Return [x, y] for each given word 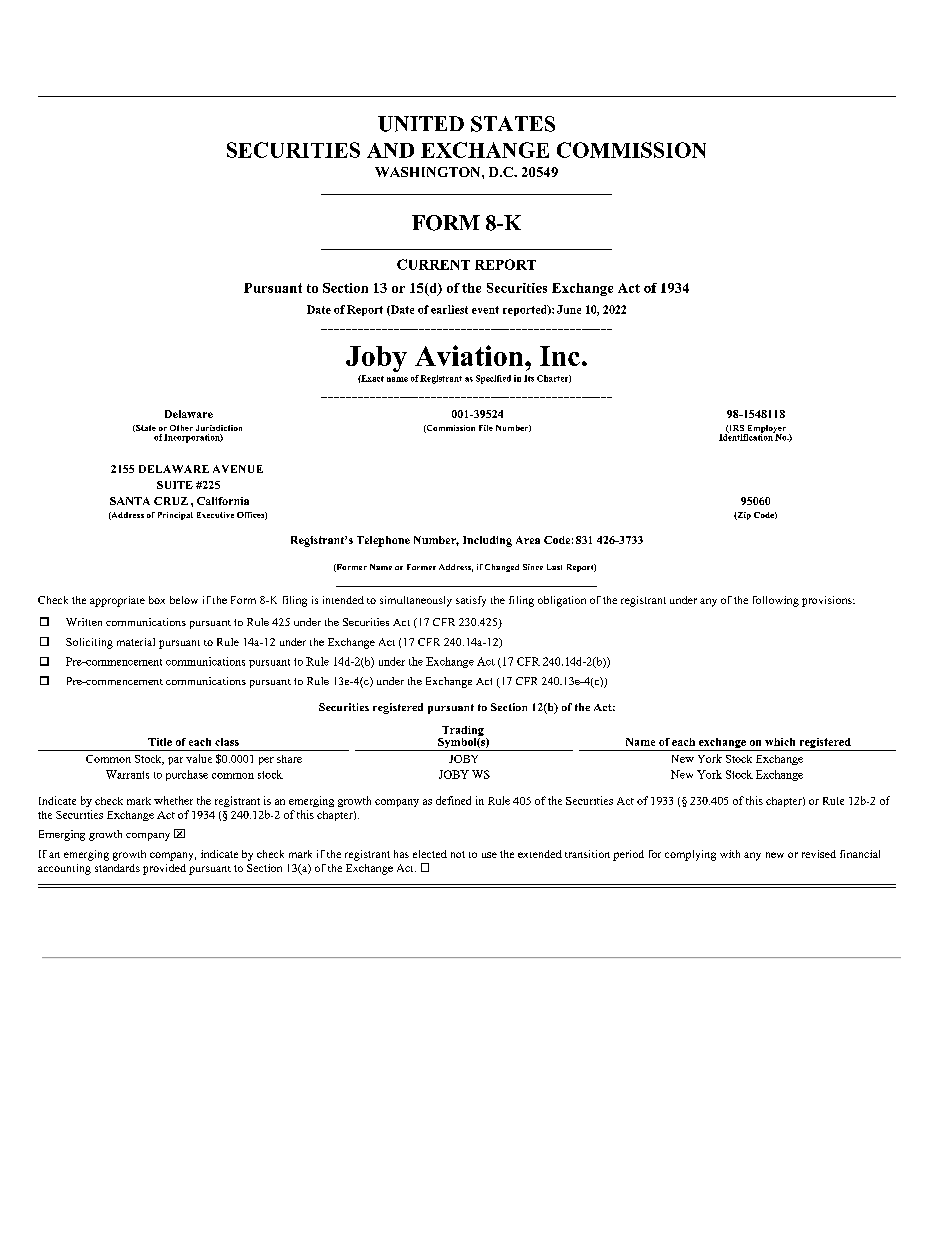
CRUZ [171, 501]
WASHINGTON [429, 172]
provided [164, 869]
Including [487, 541]
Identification [747, 436]
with [730, 854]
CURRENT [433, 264]
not [458, 854]
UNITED [421, 124]
